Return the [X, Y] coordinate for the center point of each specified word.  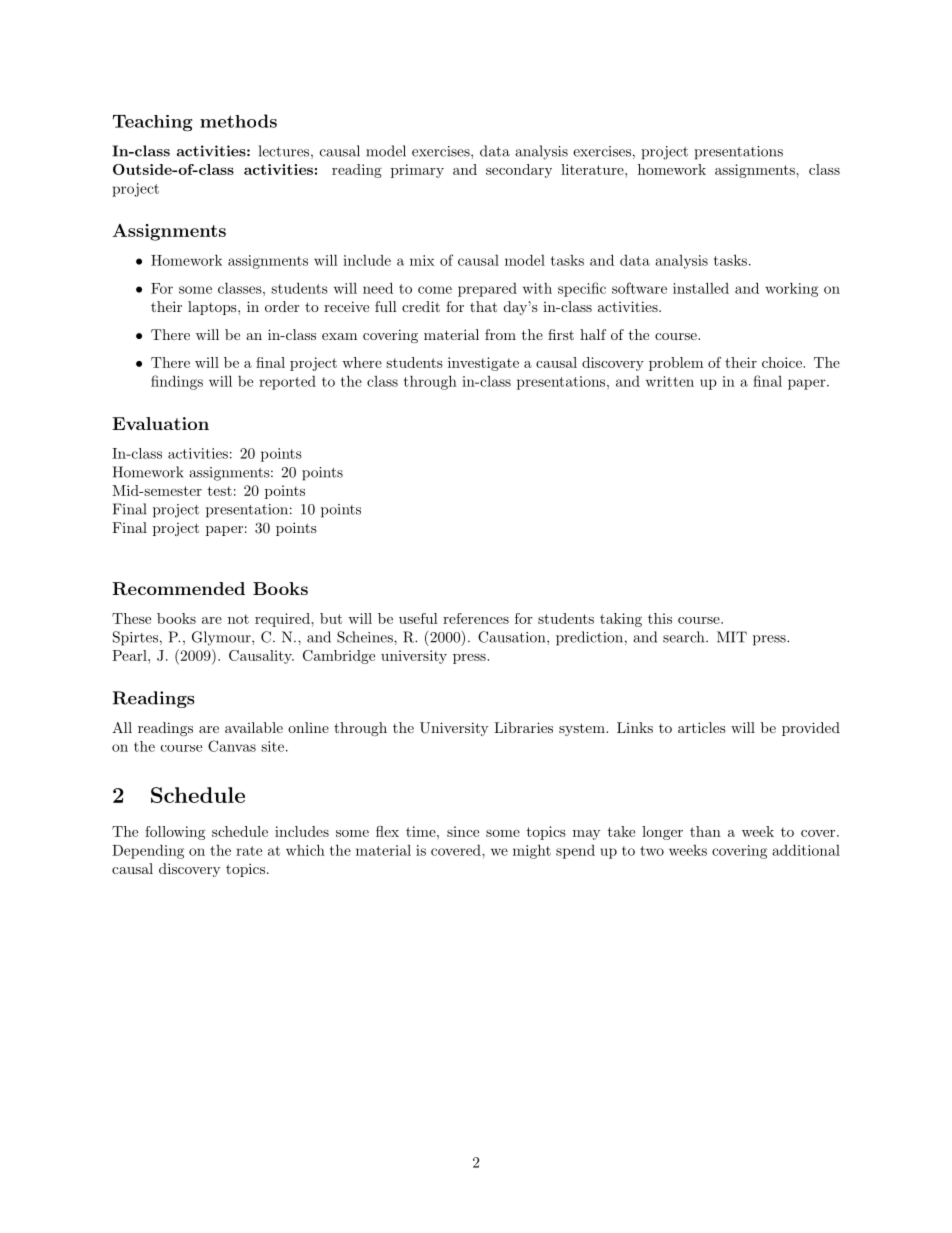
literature [593, 169]
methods [238, 121]
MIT [732, 637]
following [175, 833]
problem [676, 364]
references [476, 618]
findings [177, 382]
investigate [483, 364]
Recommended [178, 588]
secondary [519, 171]
